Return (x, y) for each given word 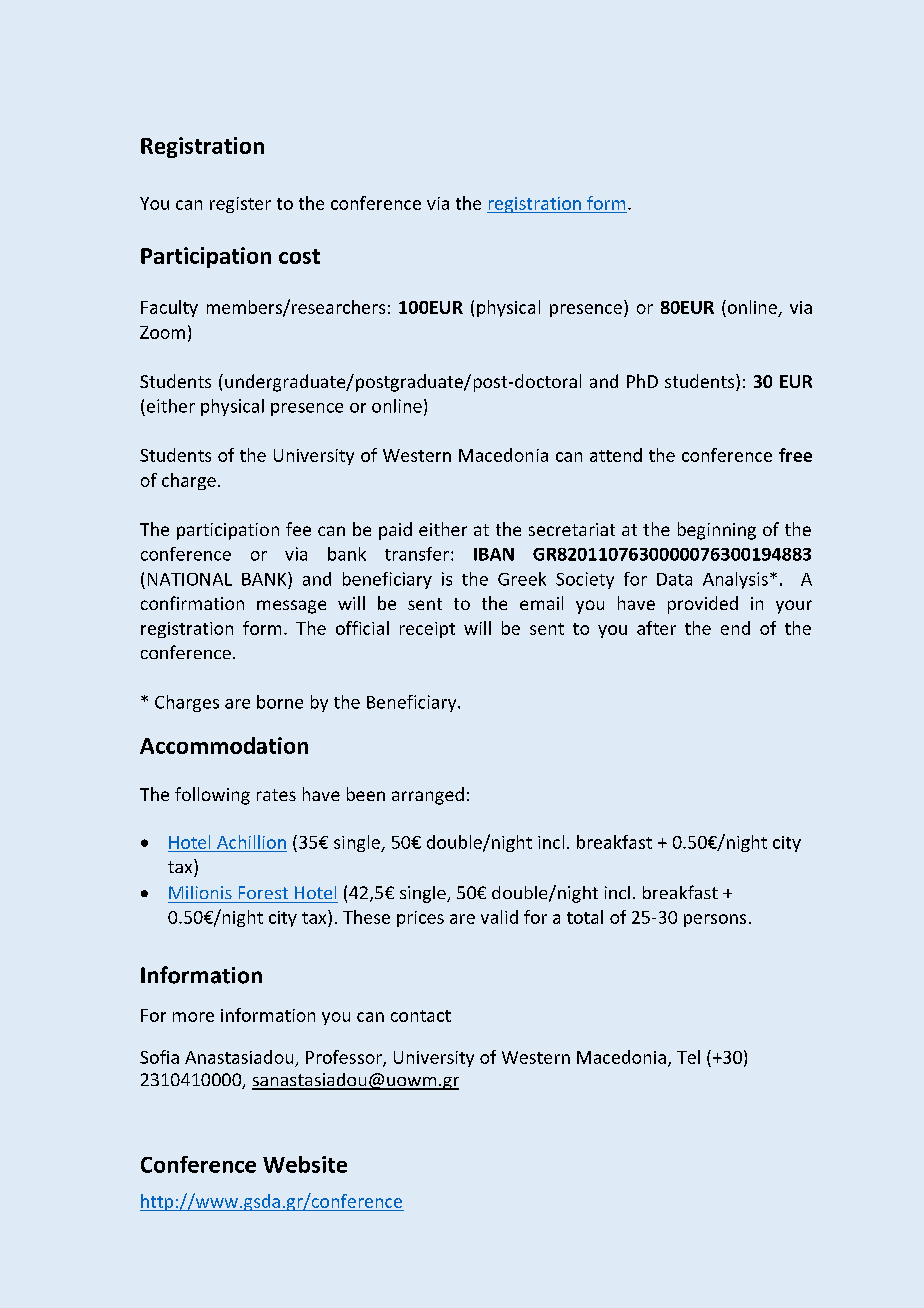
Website (305, 1164)
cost (299, 256)
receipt (427, 630)
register (240, 205)
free (795, 455)
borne (280, 702)
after (656, 628)
